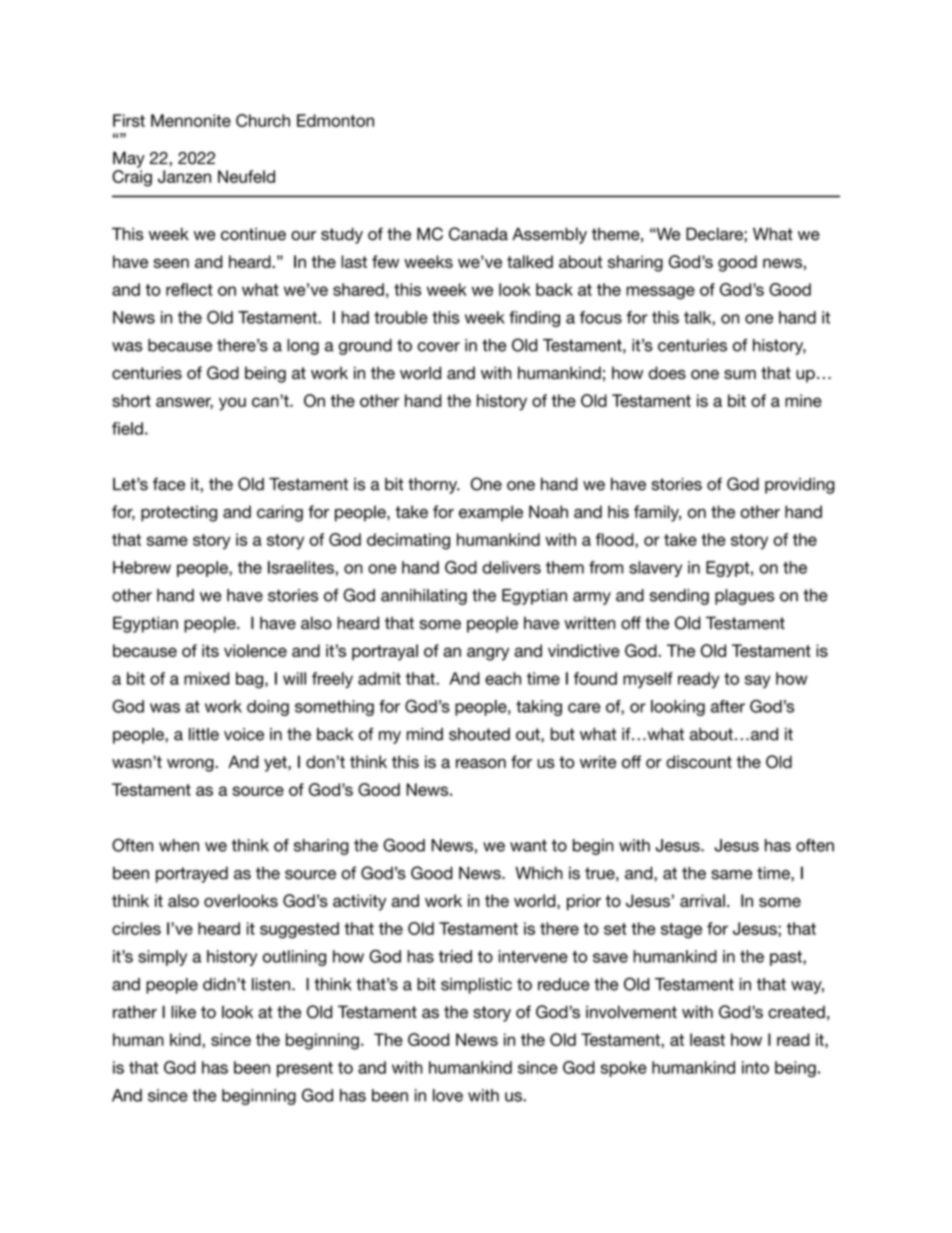 Image resolution: width=952 pixels, height=1233 pixels. Describe the element at coordinates (478, 234) in the screenshot. I see `Canada` at that location.
